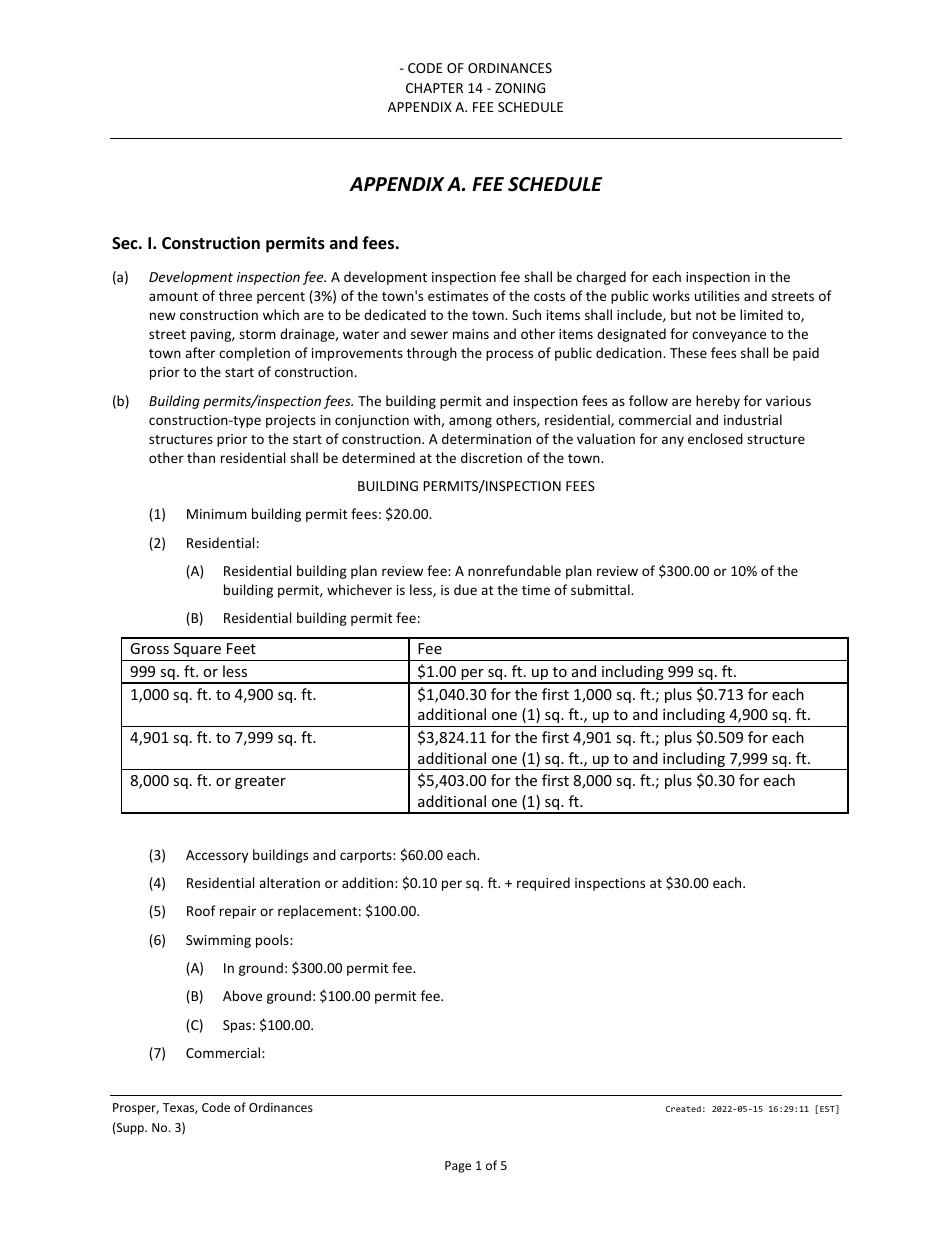 This image has height=1233, width=952. What do you see at coordinates (520, 88) in the image?
I see `ZONING` at bounding box center [520, 88].
